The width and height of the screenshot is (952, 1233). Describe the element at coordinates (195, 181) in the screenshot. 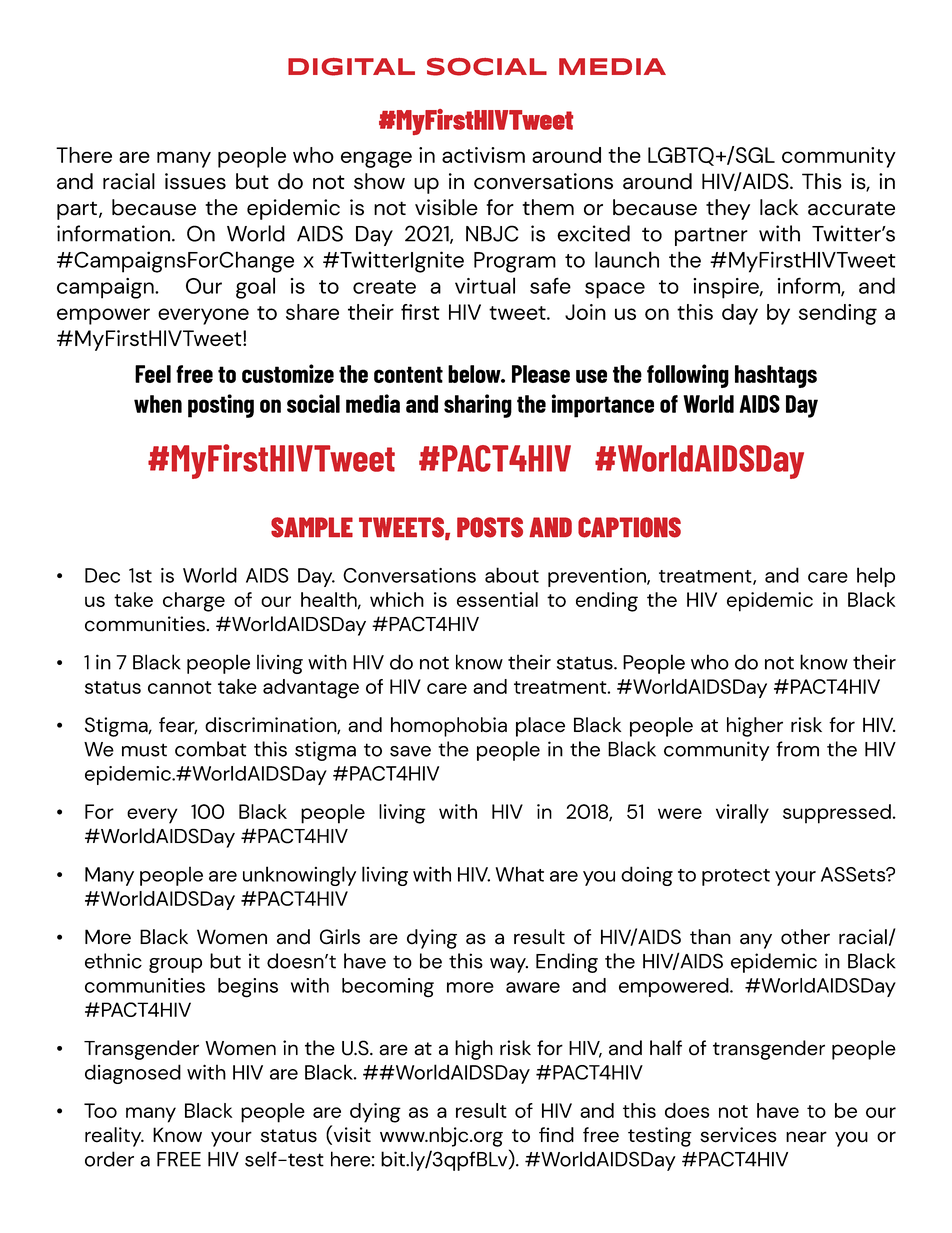

I see `issues` at that location.
